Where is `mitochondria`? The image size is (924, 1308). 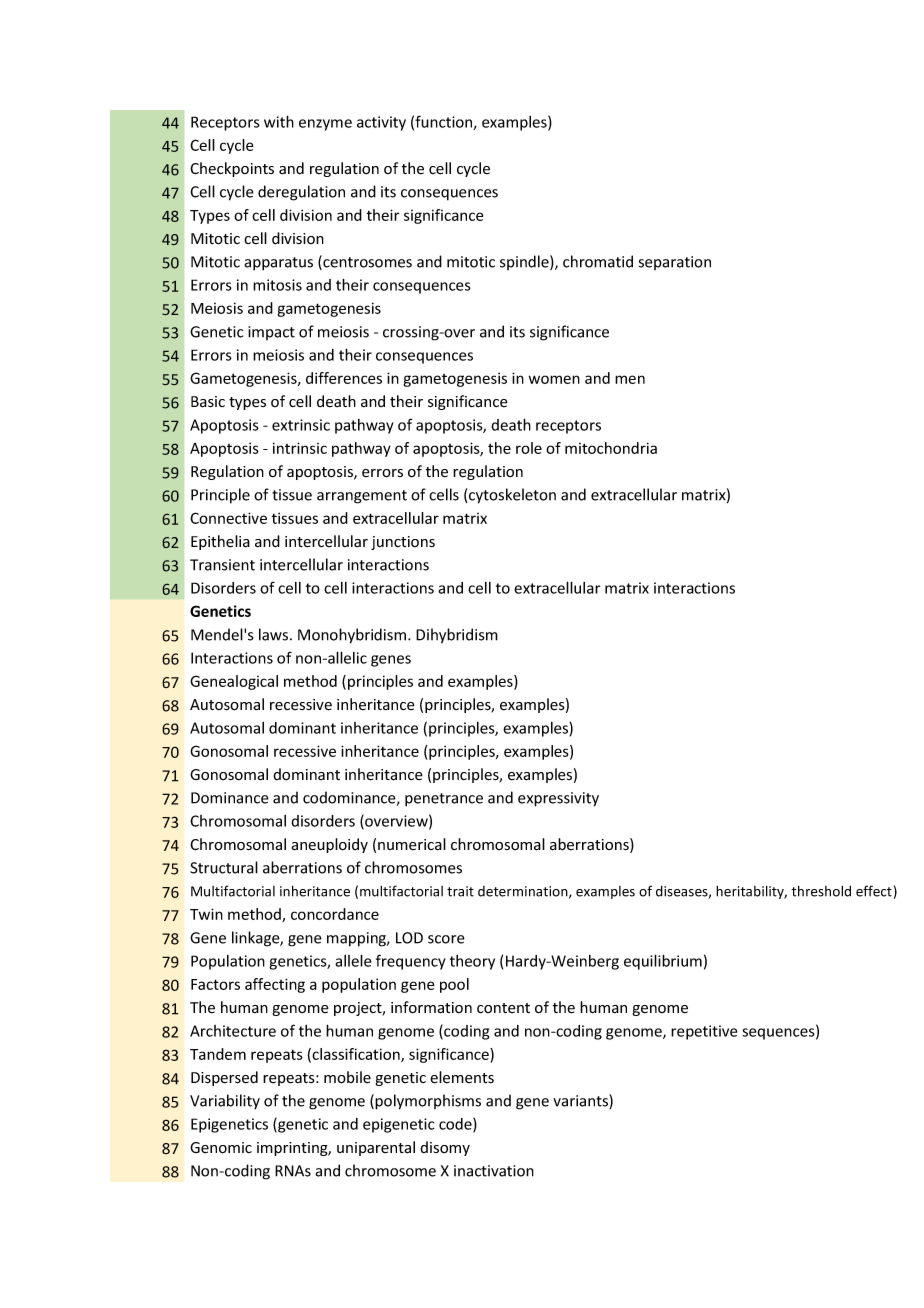
mitochondria is located at coordinates (611, 448).
